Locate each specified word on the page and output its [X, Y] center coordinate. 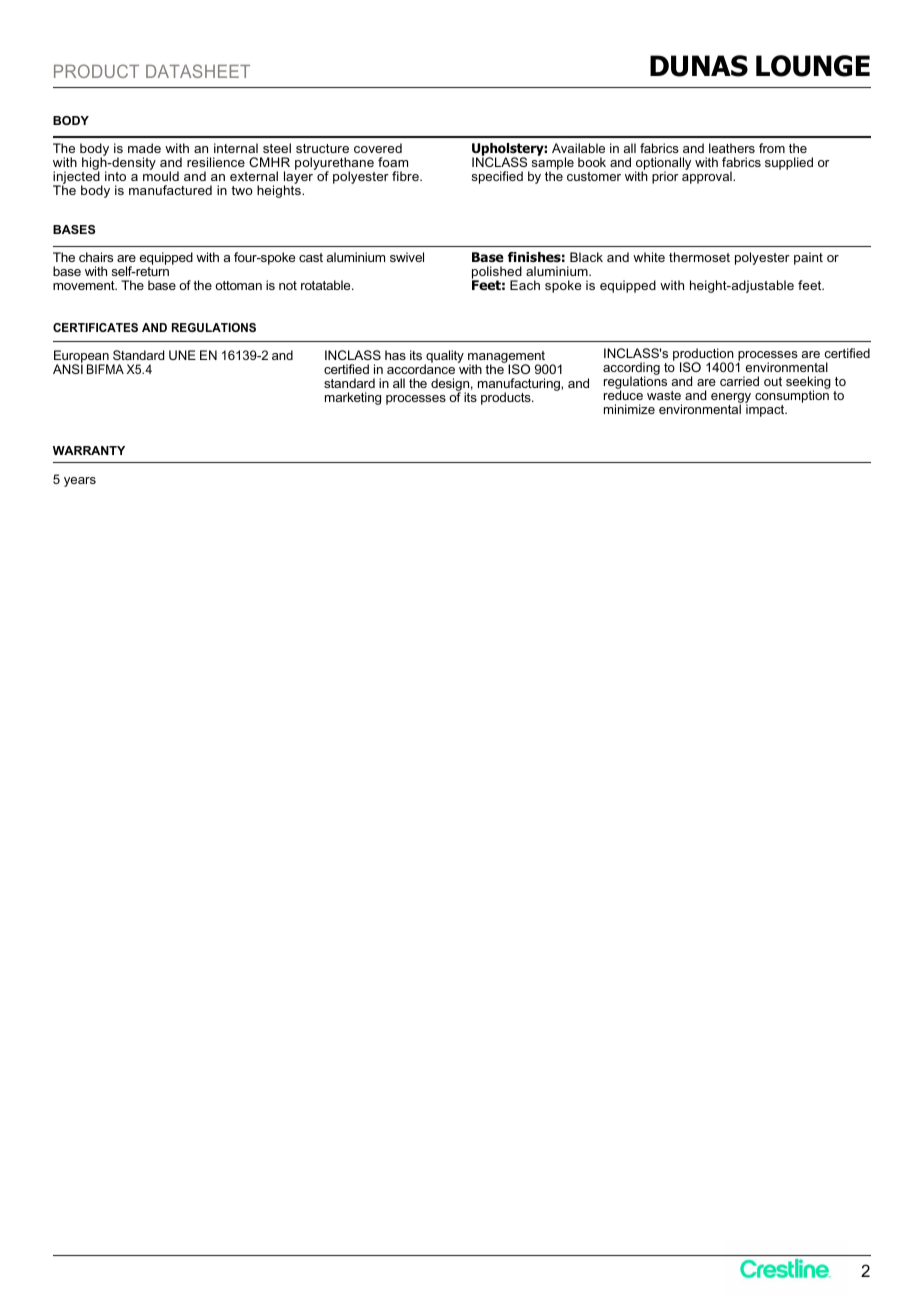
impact [766, 409]
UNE [182, 355]
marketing [353, 398]
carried [739, 381]
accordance [421, 369]
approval [708, 176]
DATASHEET [198, 71]
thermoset [699, 257]
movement [85, 285]
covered [378, 148]
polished [497, 274]
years [80, 482]
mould [161, 175]
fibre [406, 176]
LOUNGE [813, 66]
